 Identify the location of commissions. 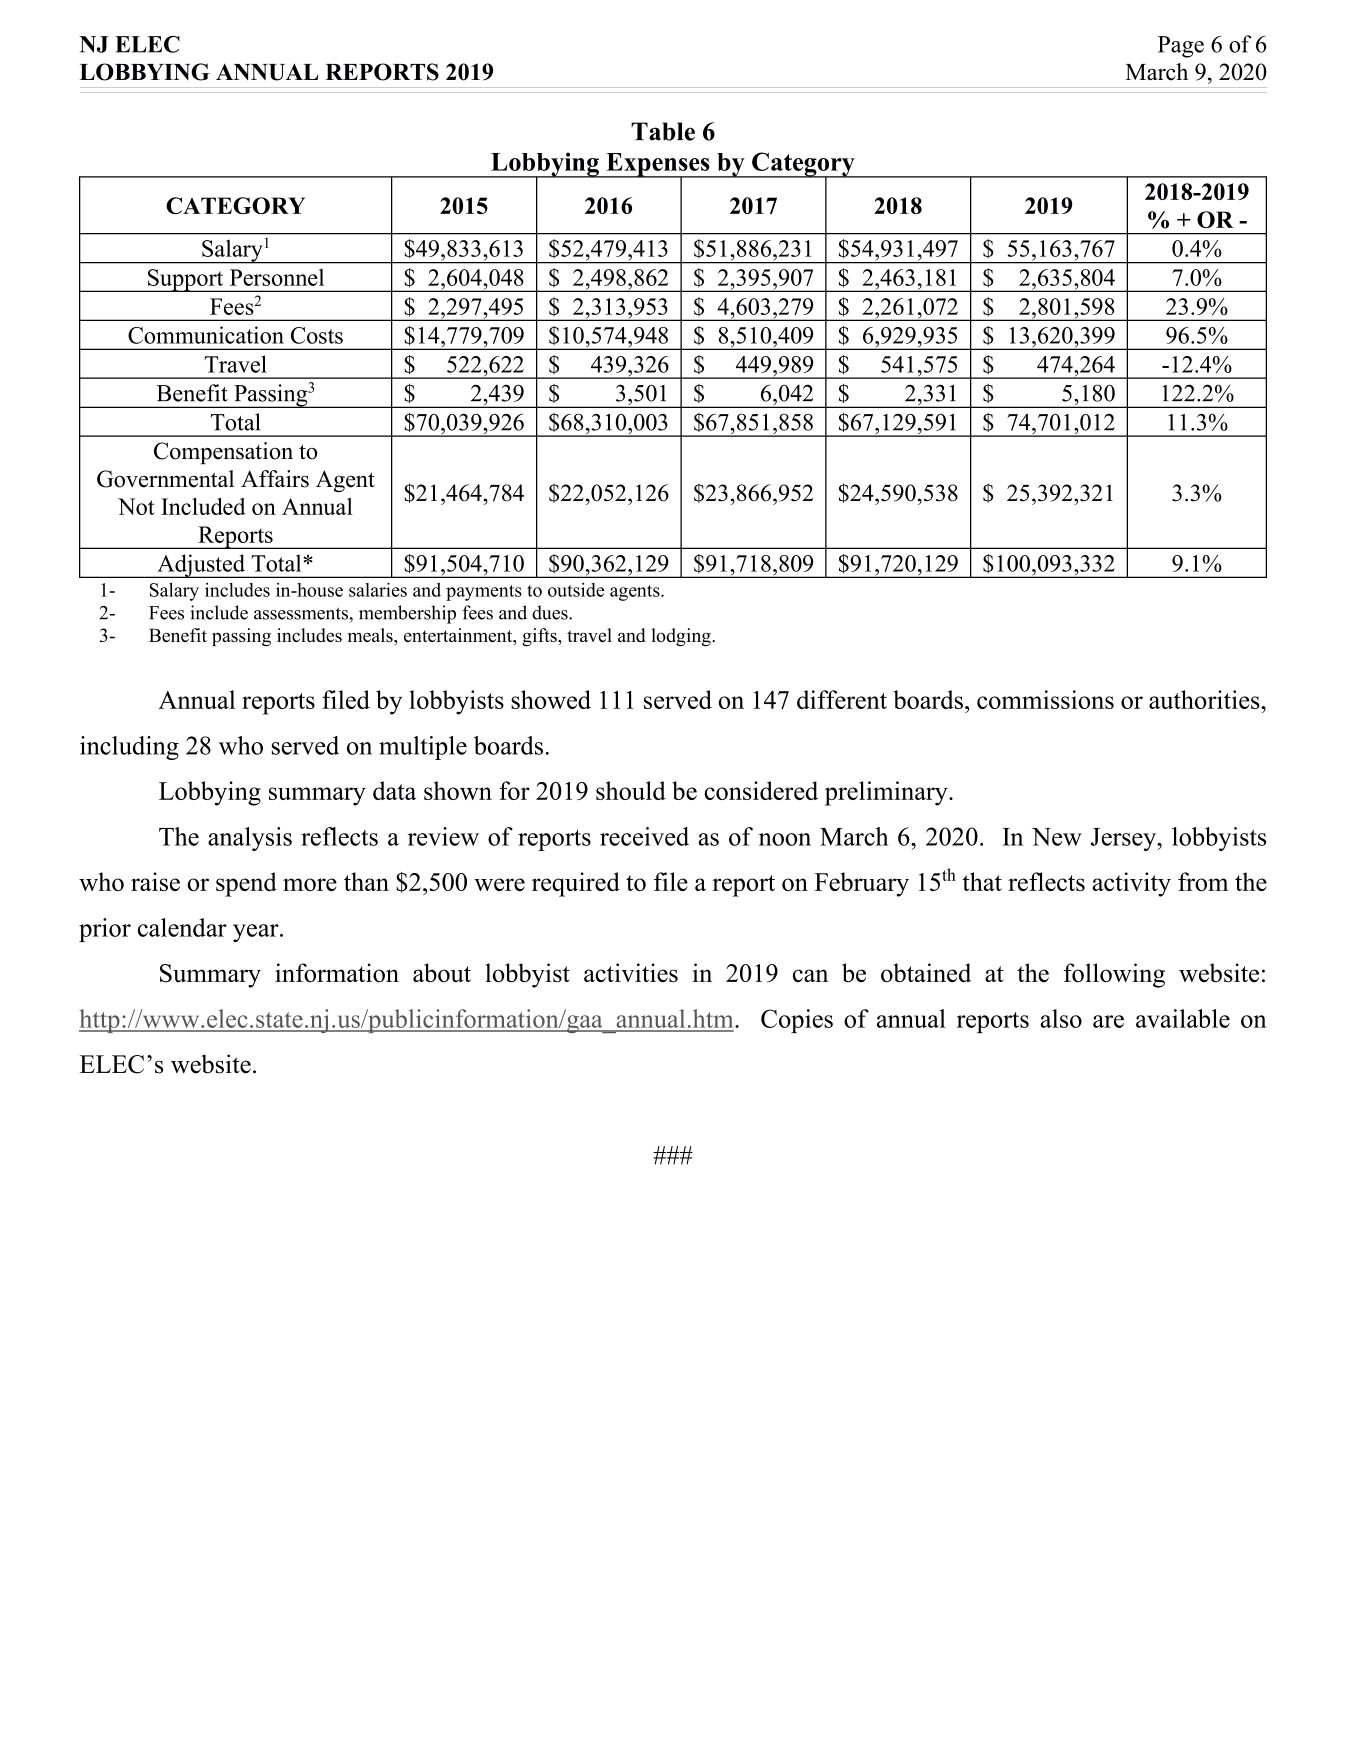
(1045, 699).
